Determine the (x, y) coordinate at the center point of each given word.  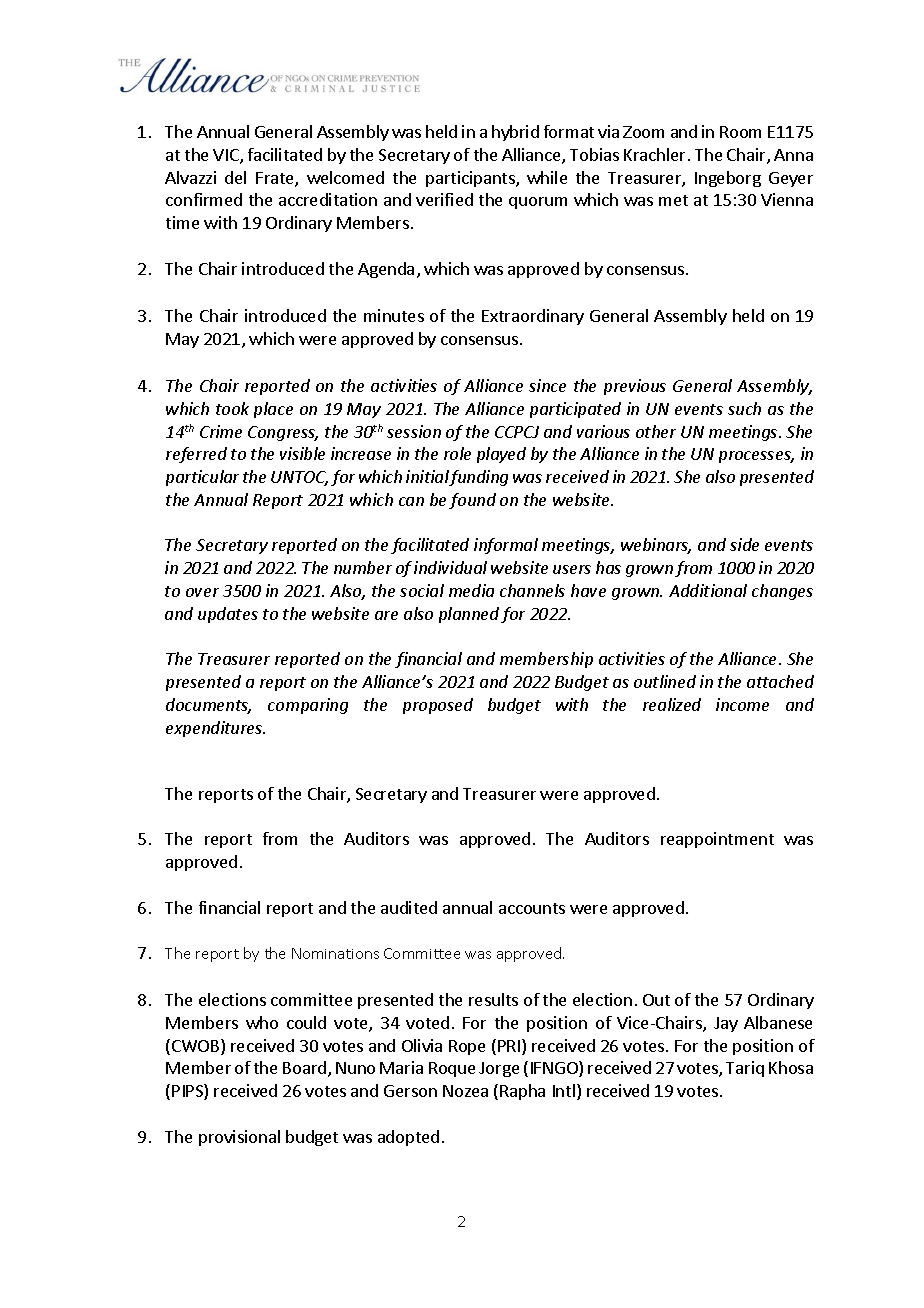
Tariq (745, 1069)
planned (469, 615)
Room (740, 132)
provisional (239, 1138)
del (235, 177)
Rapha (522, 1092)
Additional (708, 590)
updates (228, 615)
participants (471, 179)
